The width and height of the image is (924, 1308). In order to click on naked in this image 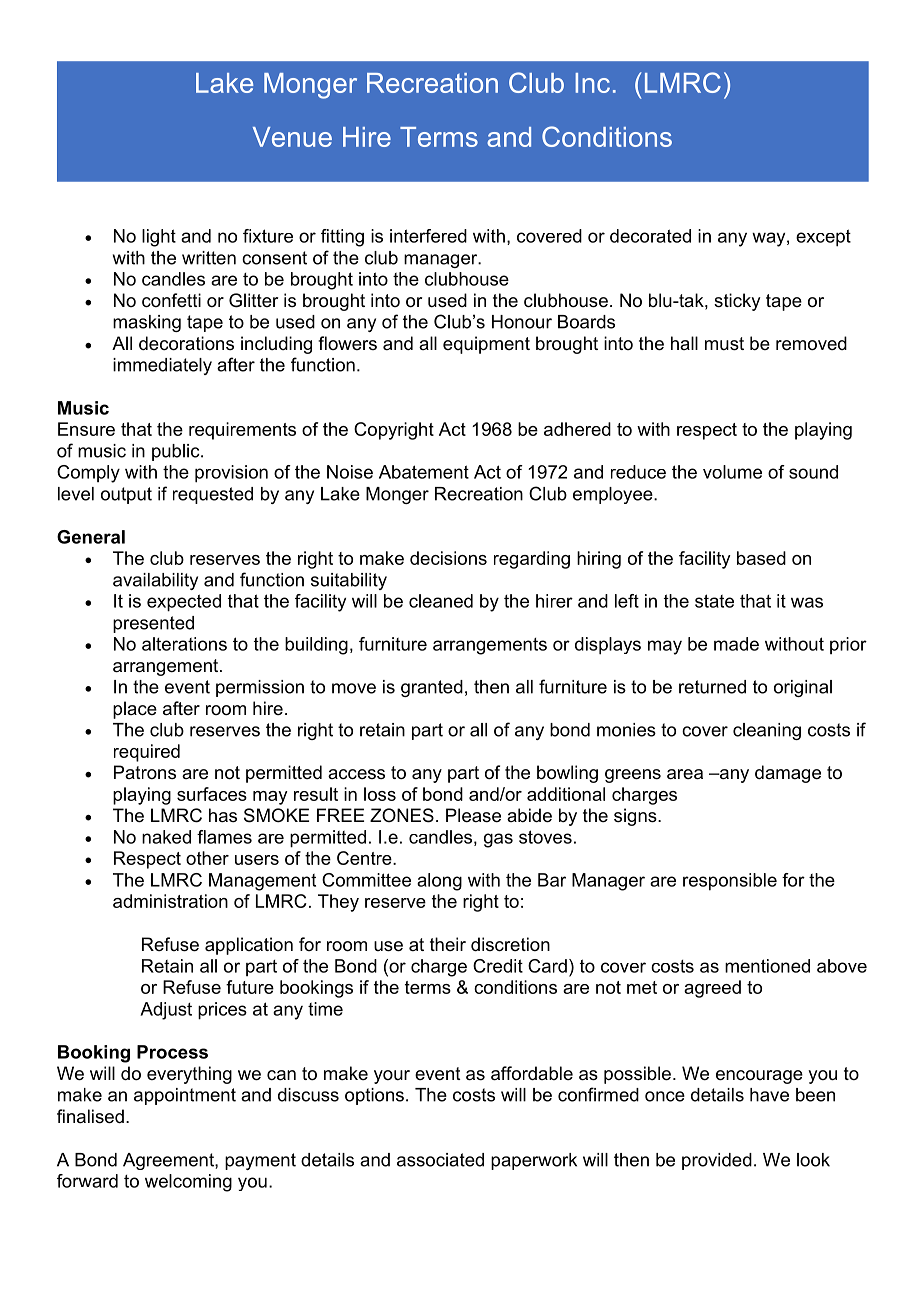, I will do `click(166, 837)`.
